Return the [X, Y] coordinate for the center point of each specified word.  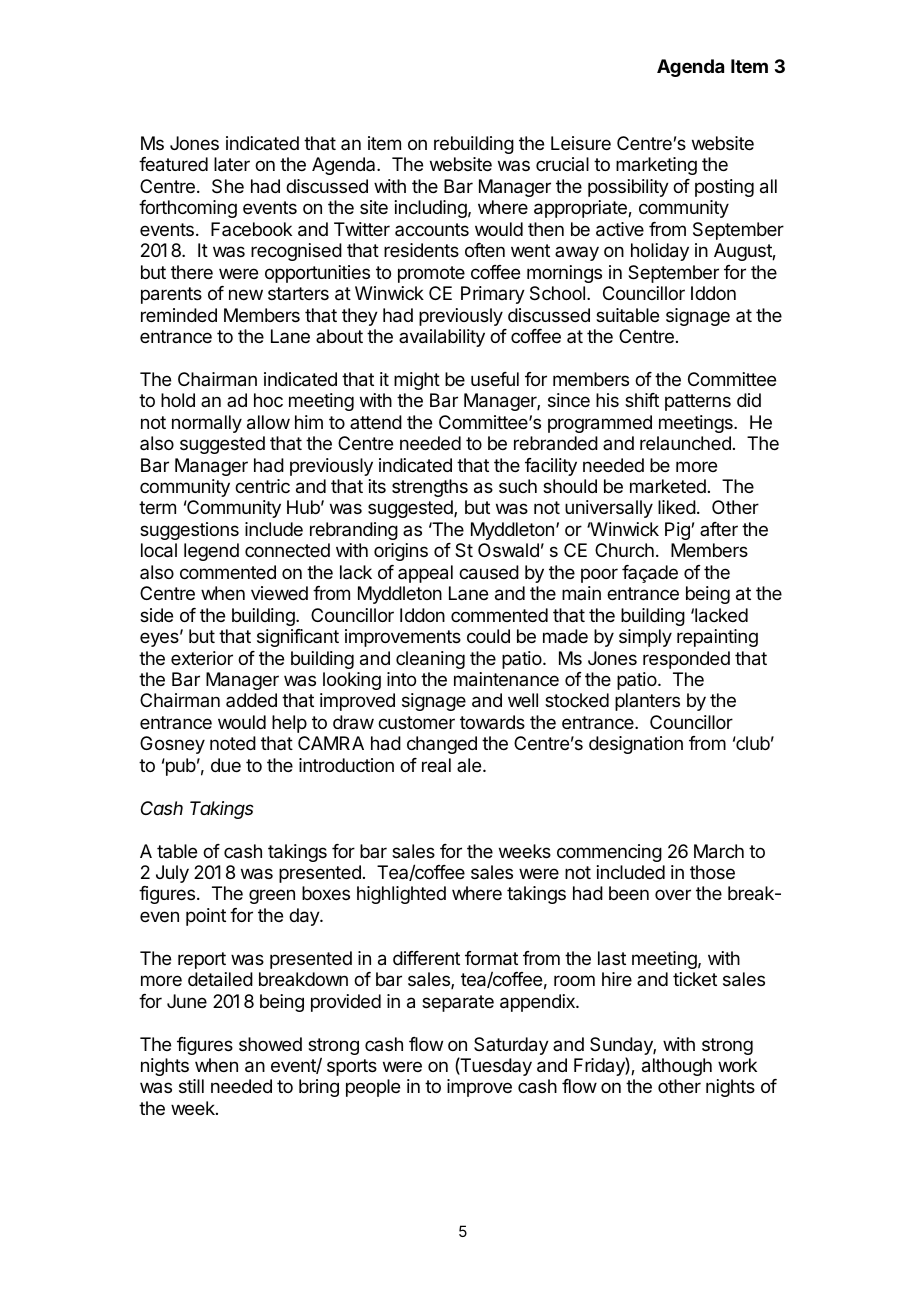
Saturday [511, 1046]
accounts [432, 229]
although [677, 1067]
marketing [656, 166]
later [232, 164]
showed [270, 1044]
